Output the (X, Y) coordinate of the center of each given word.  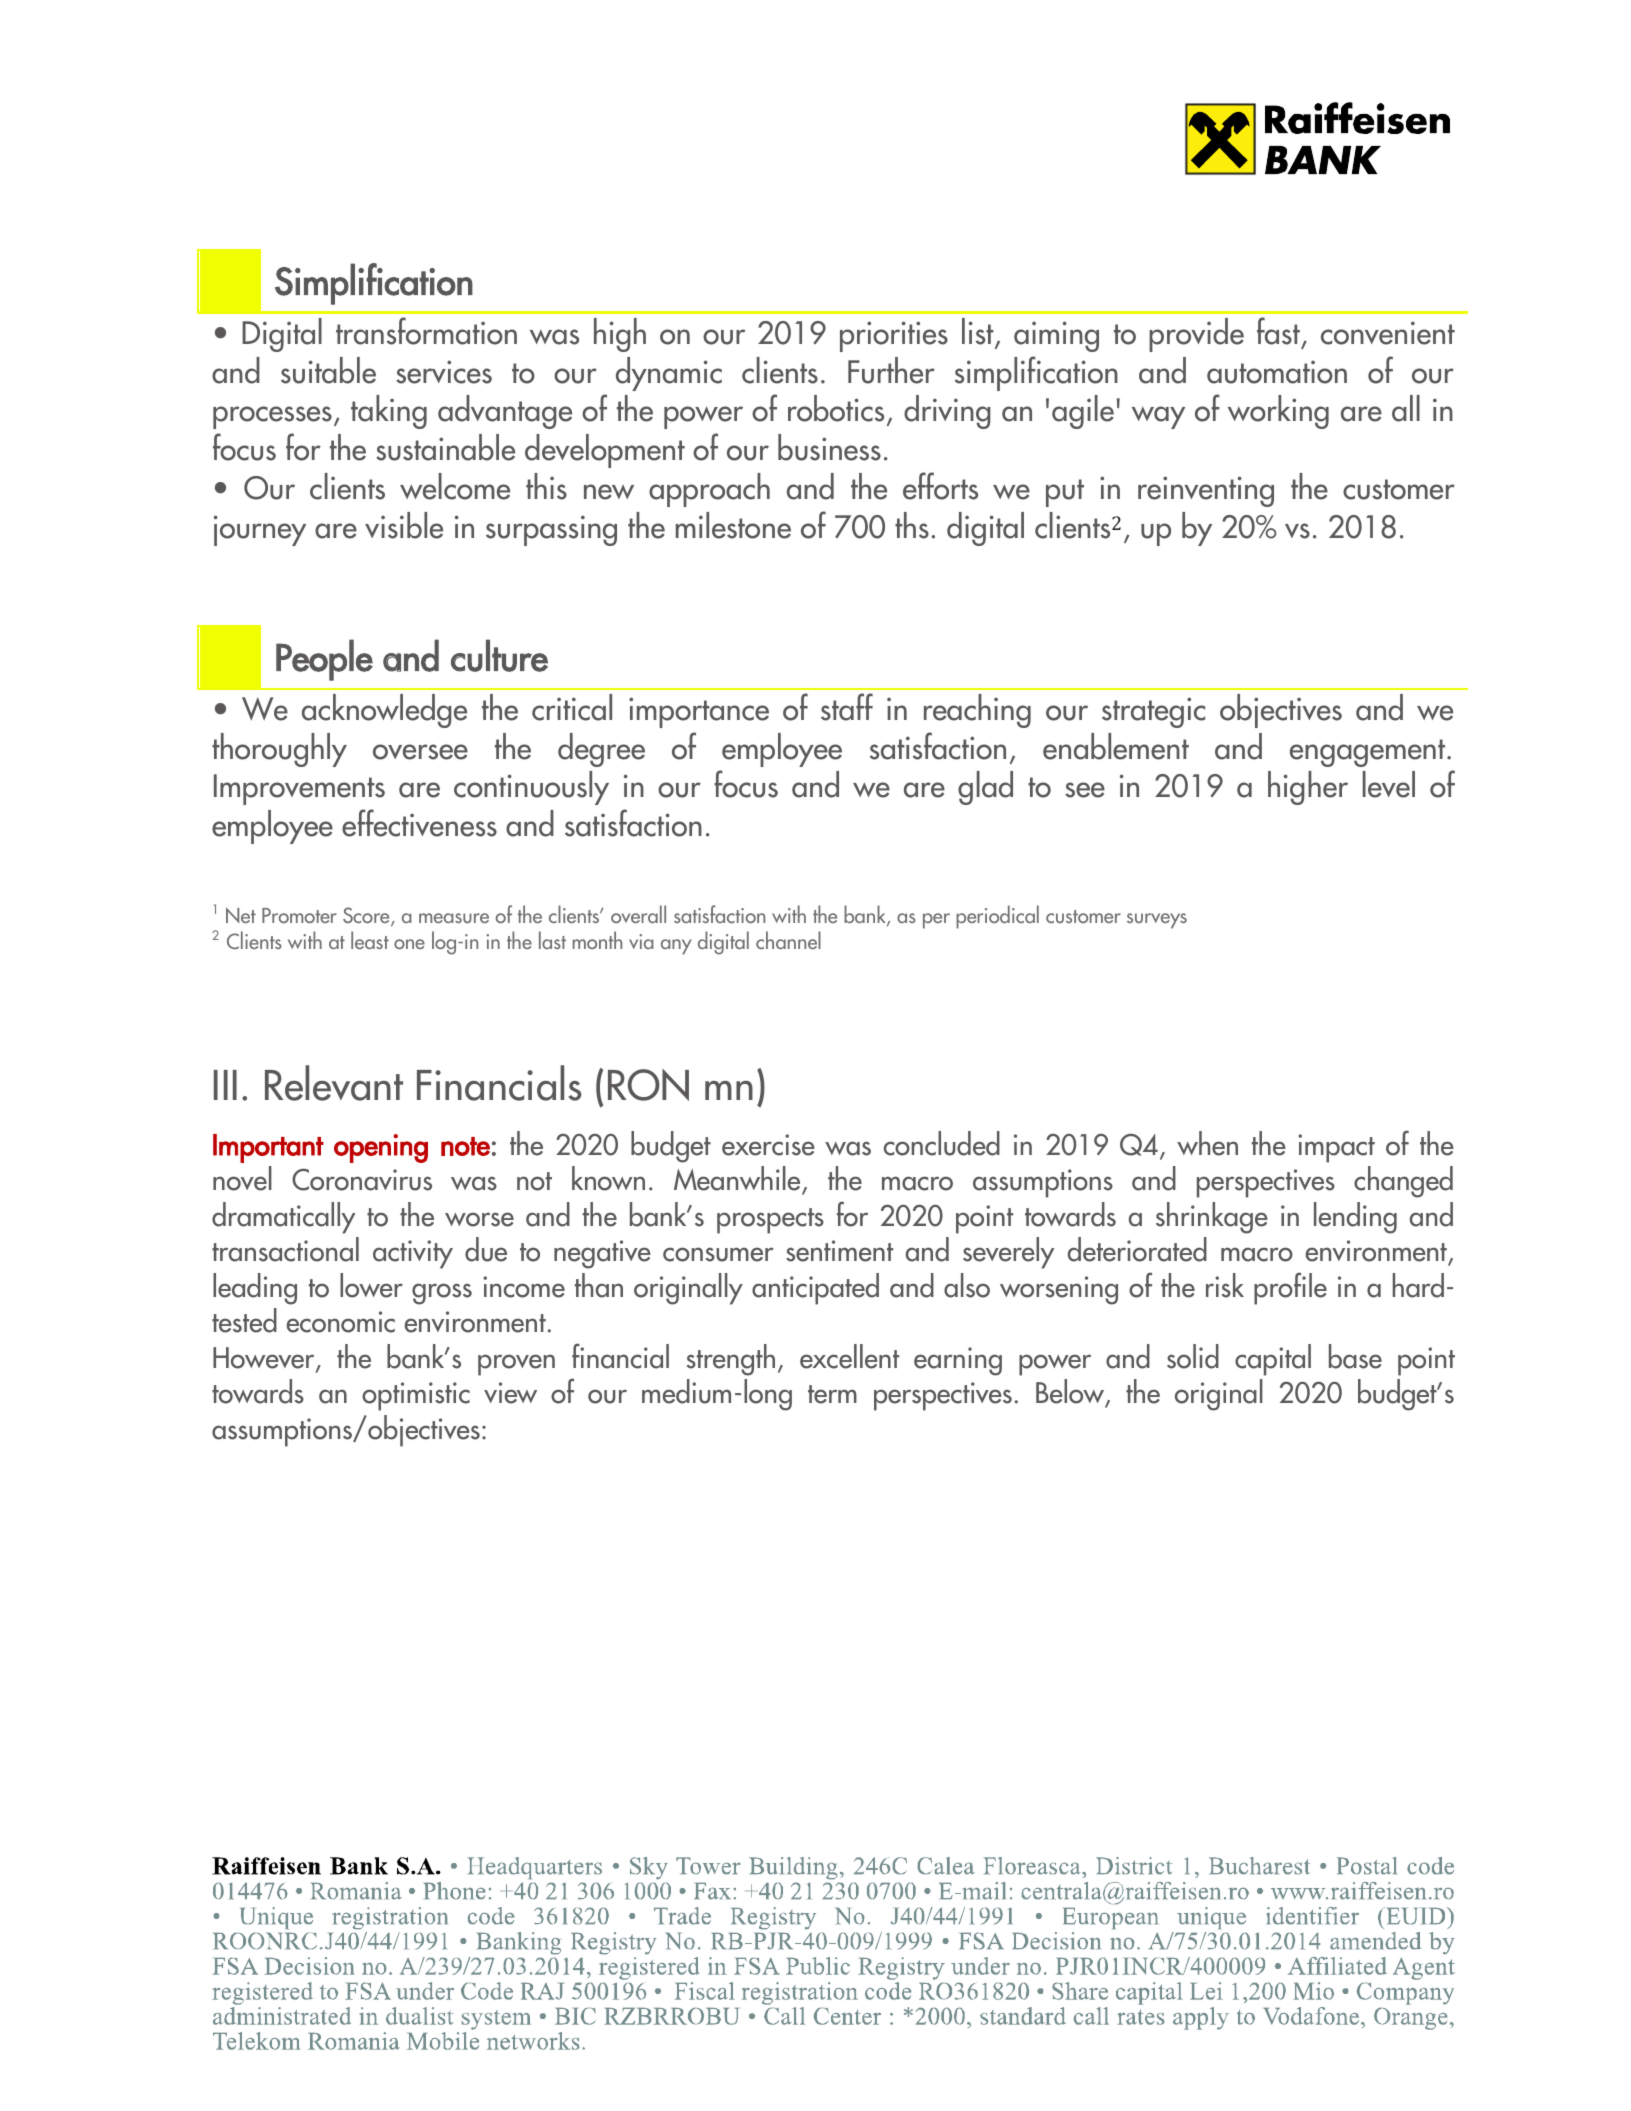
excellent (849, 1356)
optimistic (416, 1396)
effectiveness (419, 823)
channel (788, 940)
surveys (1157, 921)
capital (1273, 1360)
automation (1277, 372)
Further (891, 370)
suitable (328, 370)
